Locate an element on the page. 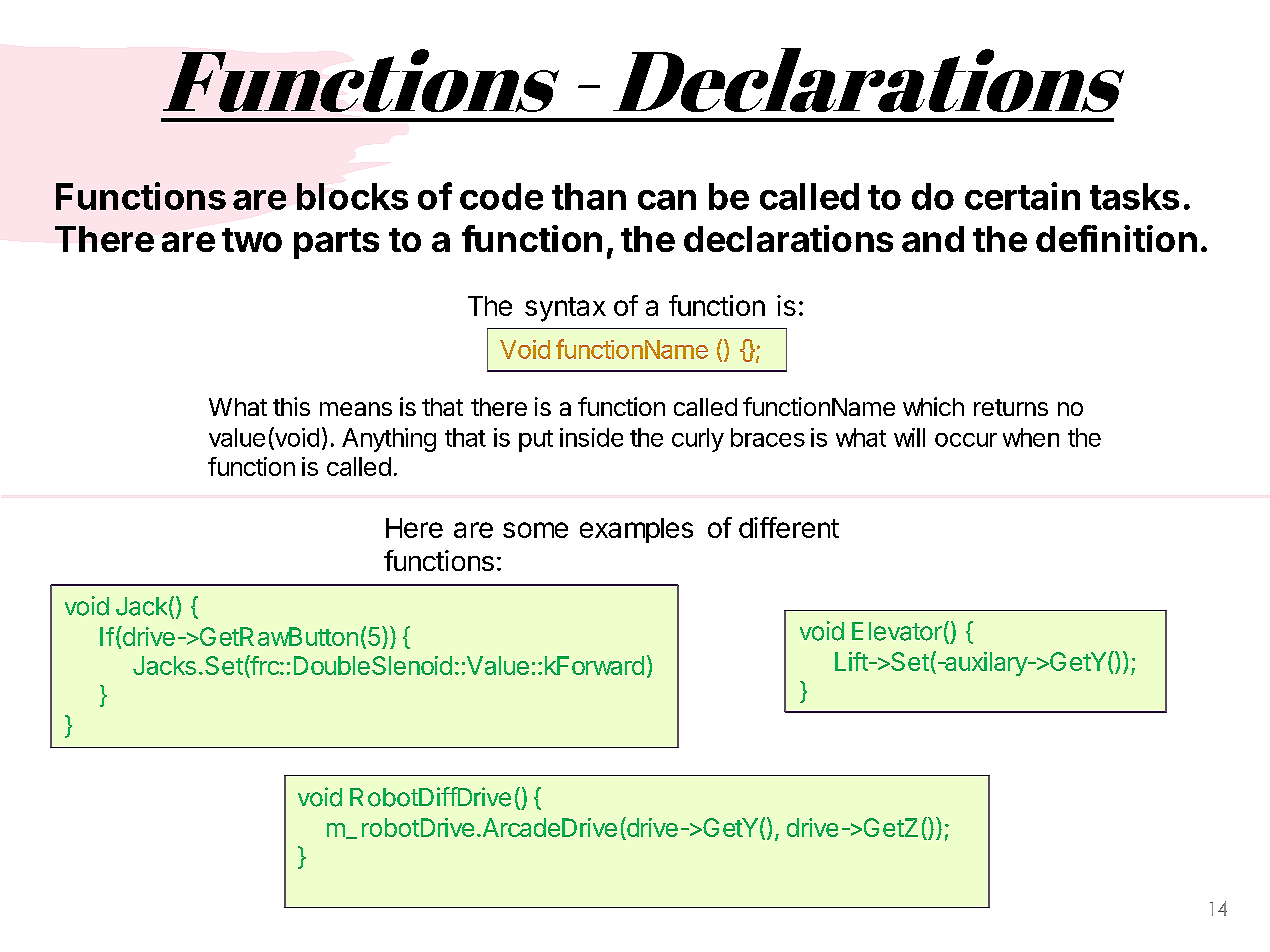  examples is located at coordinates (636, 530).
